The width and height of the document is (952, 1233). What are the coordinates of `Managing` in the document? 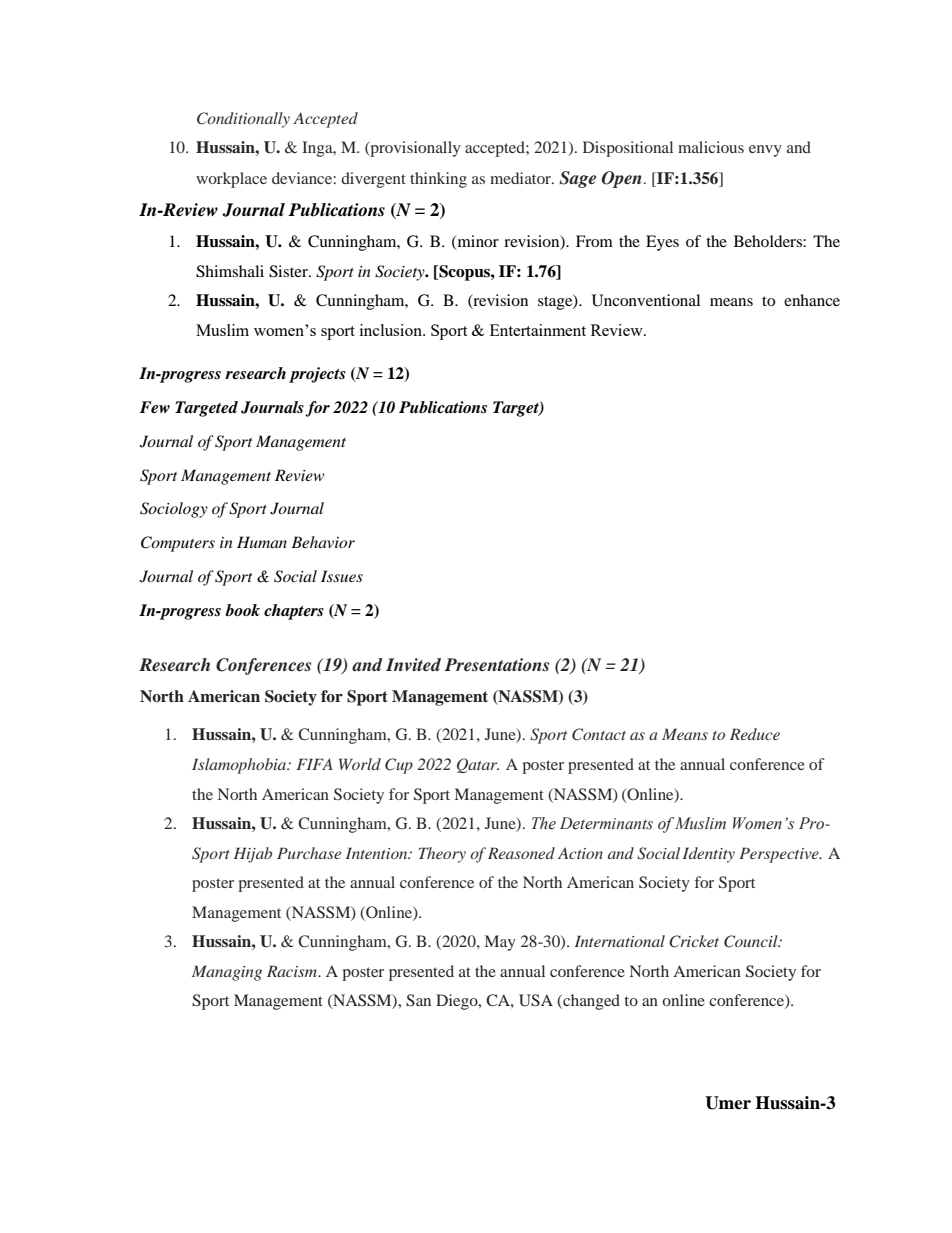 It's located at (227, 973).
